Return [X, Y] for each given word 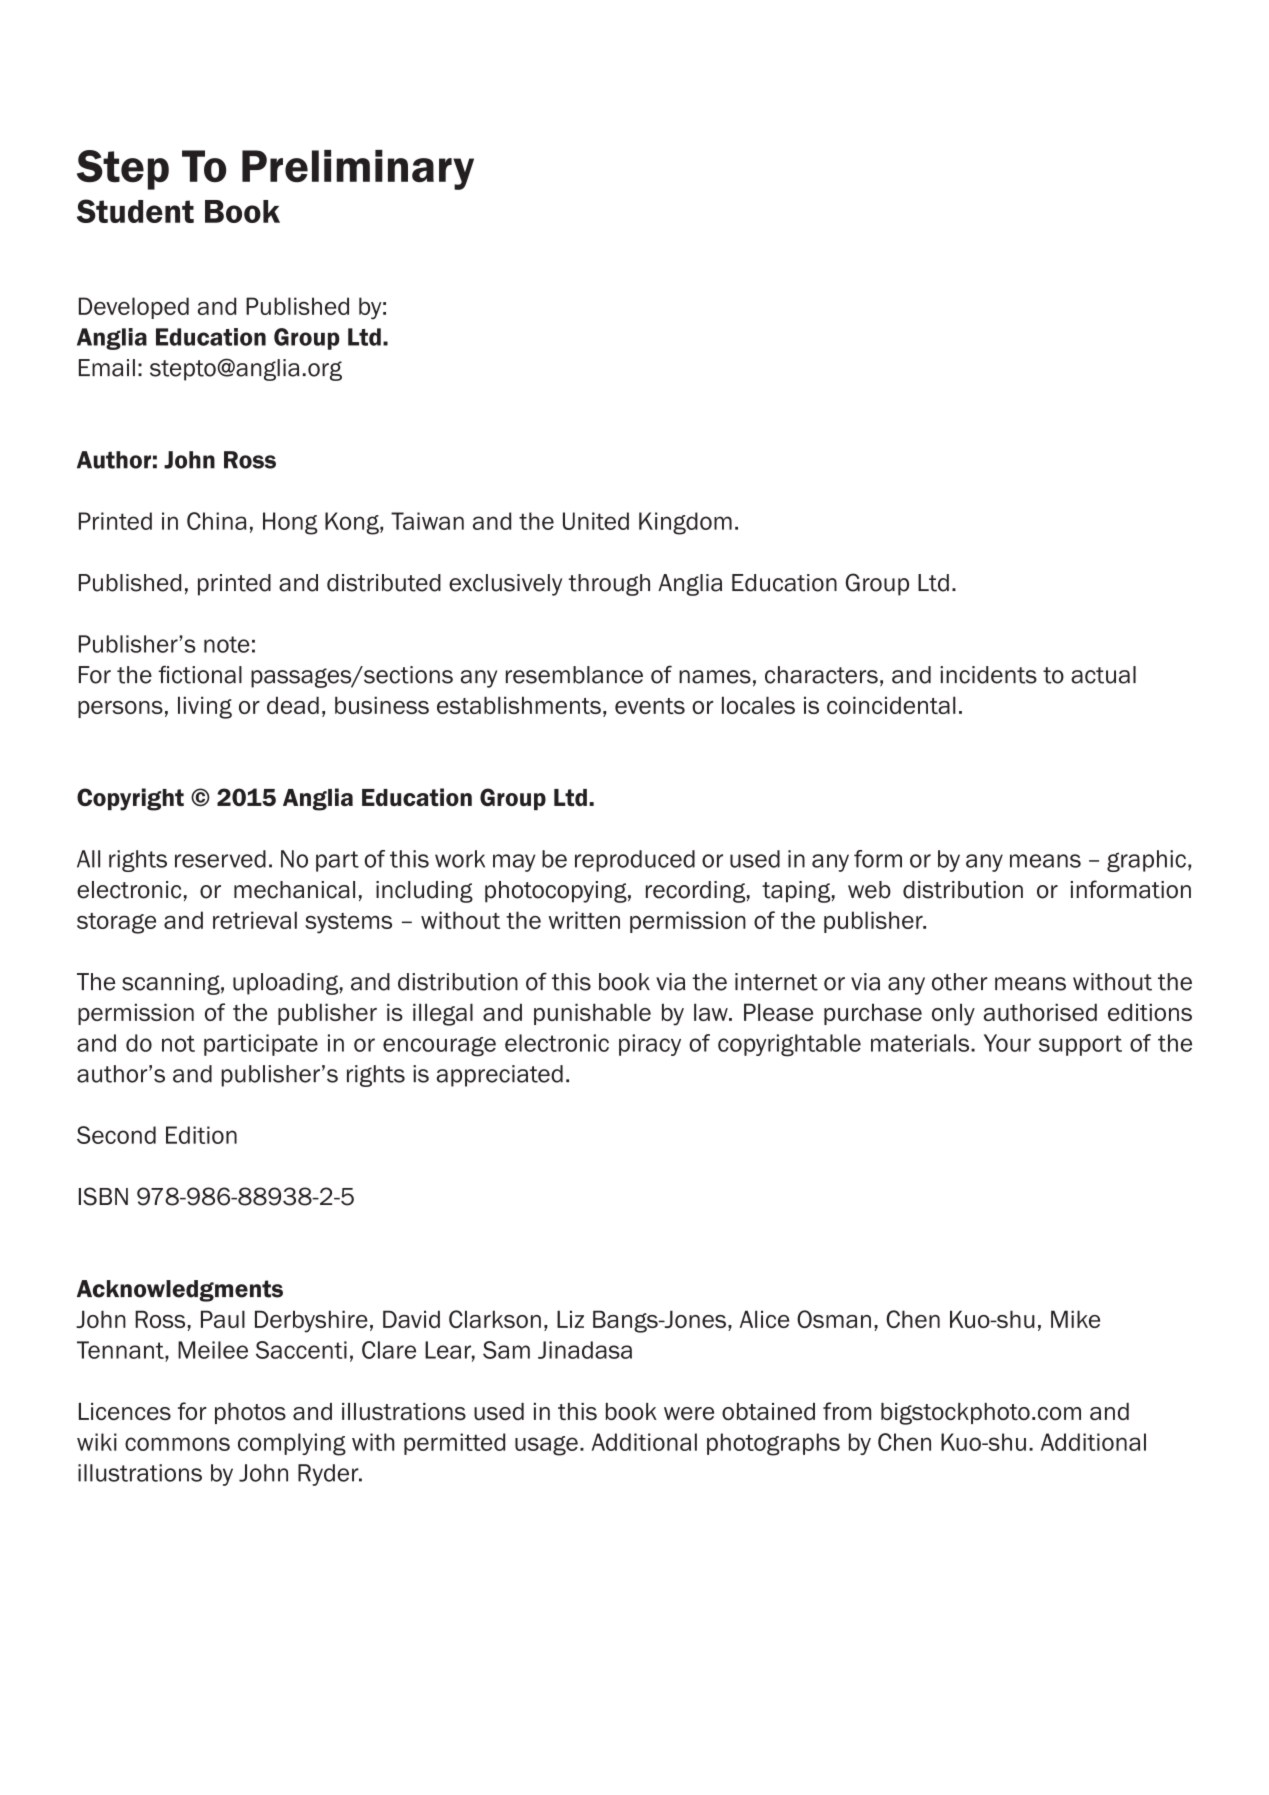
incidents [988, 675]
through [609, 585]
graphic [1146, 861]
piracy [650, 1045]
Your [1007, 1043]
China [216, 521]
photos [250, 1413]
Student [135, 211]
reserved [220, 859]
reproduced [635, 861]
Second [116, 1135]
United [596, 521]
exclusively [505, 585]
